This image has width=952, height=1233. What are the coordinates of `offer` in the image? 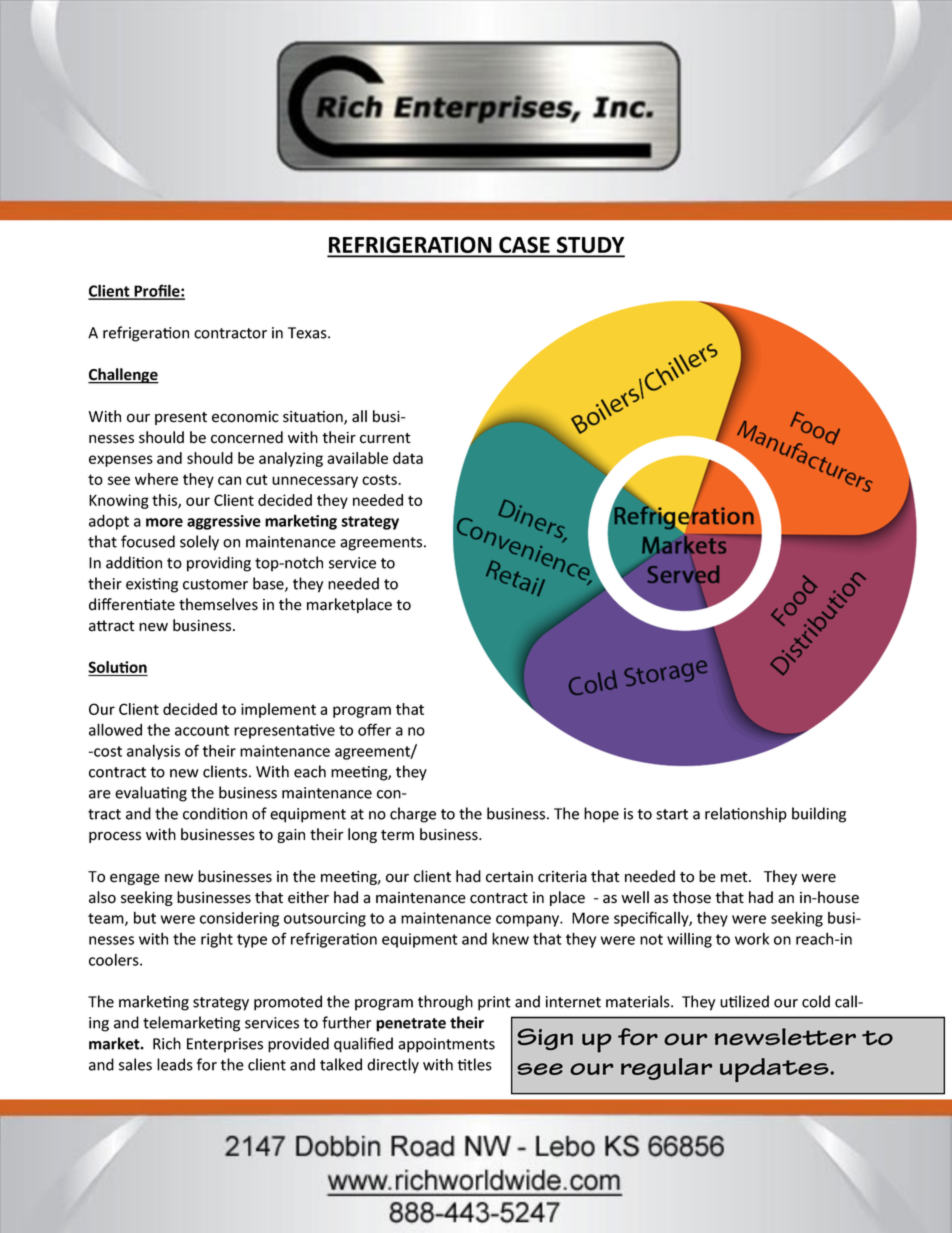 It's located at (374, 729).
